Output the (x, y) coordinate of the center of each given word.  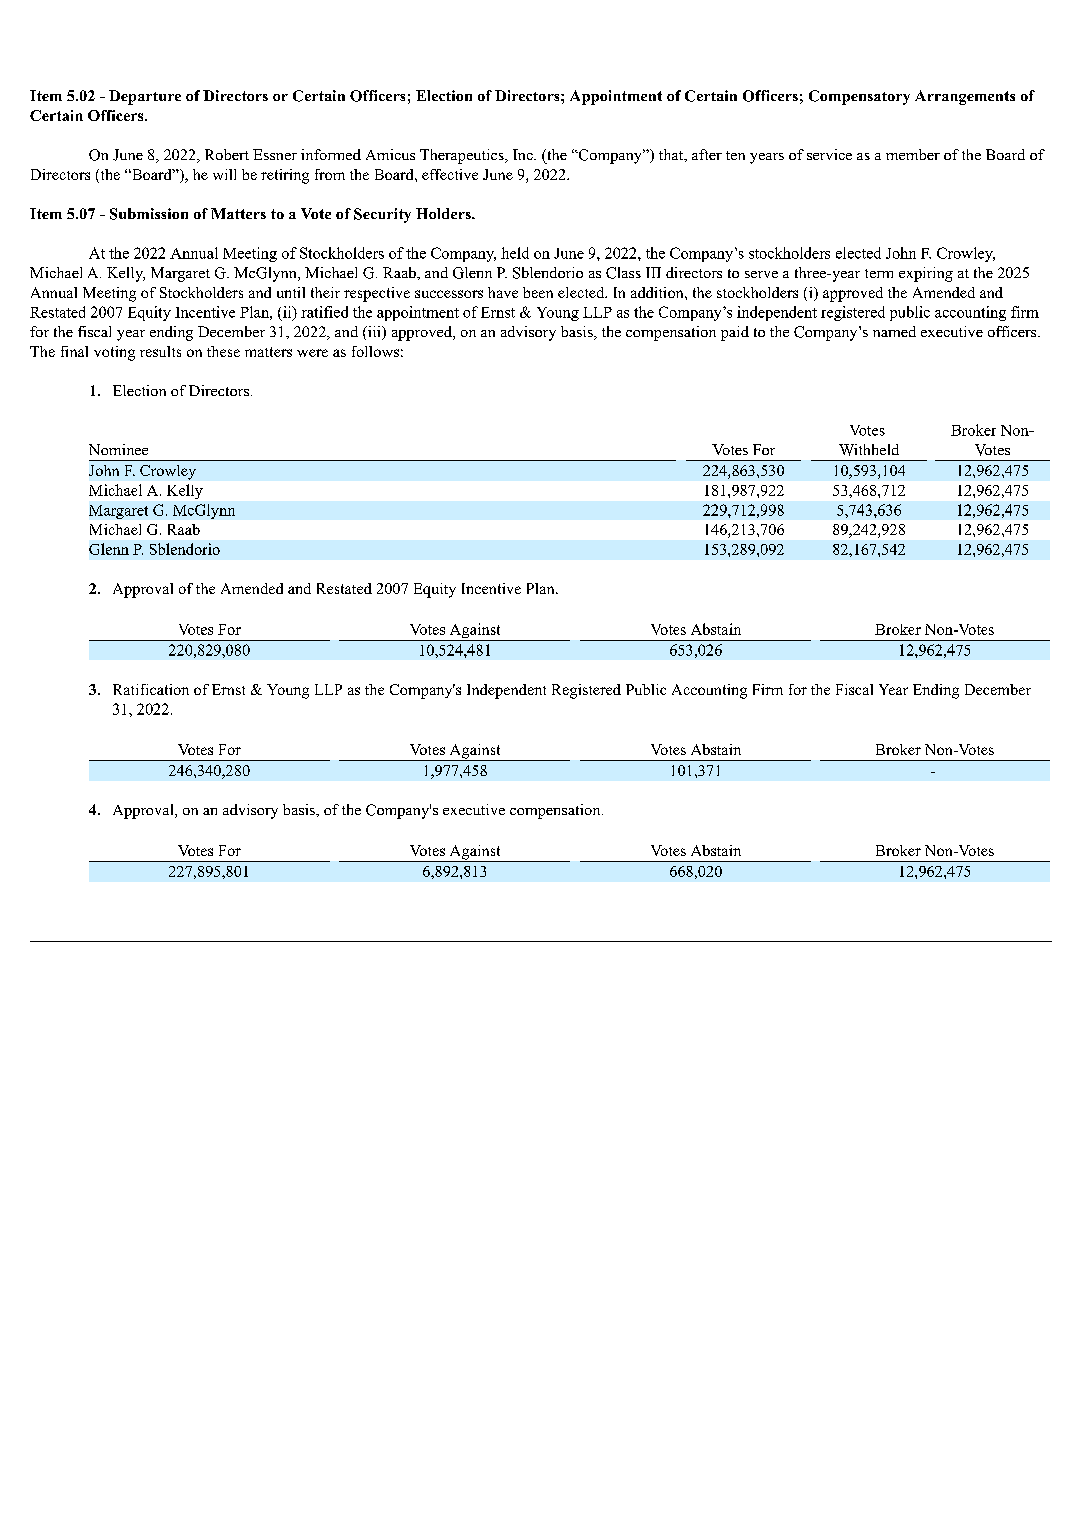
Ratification (151, 689)
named (894, 331)
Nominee (118, 449)
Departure (145, 97)
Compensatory (859, 97)
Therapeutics (463, 156)
